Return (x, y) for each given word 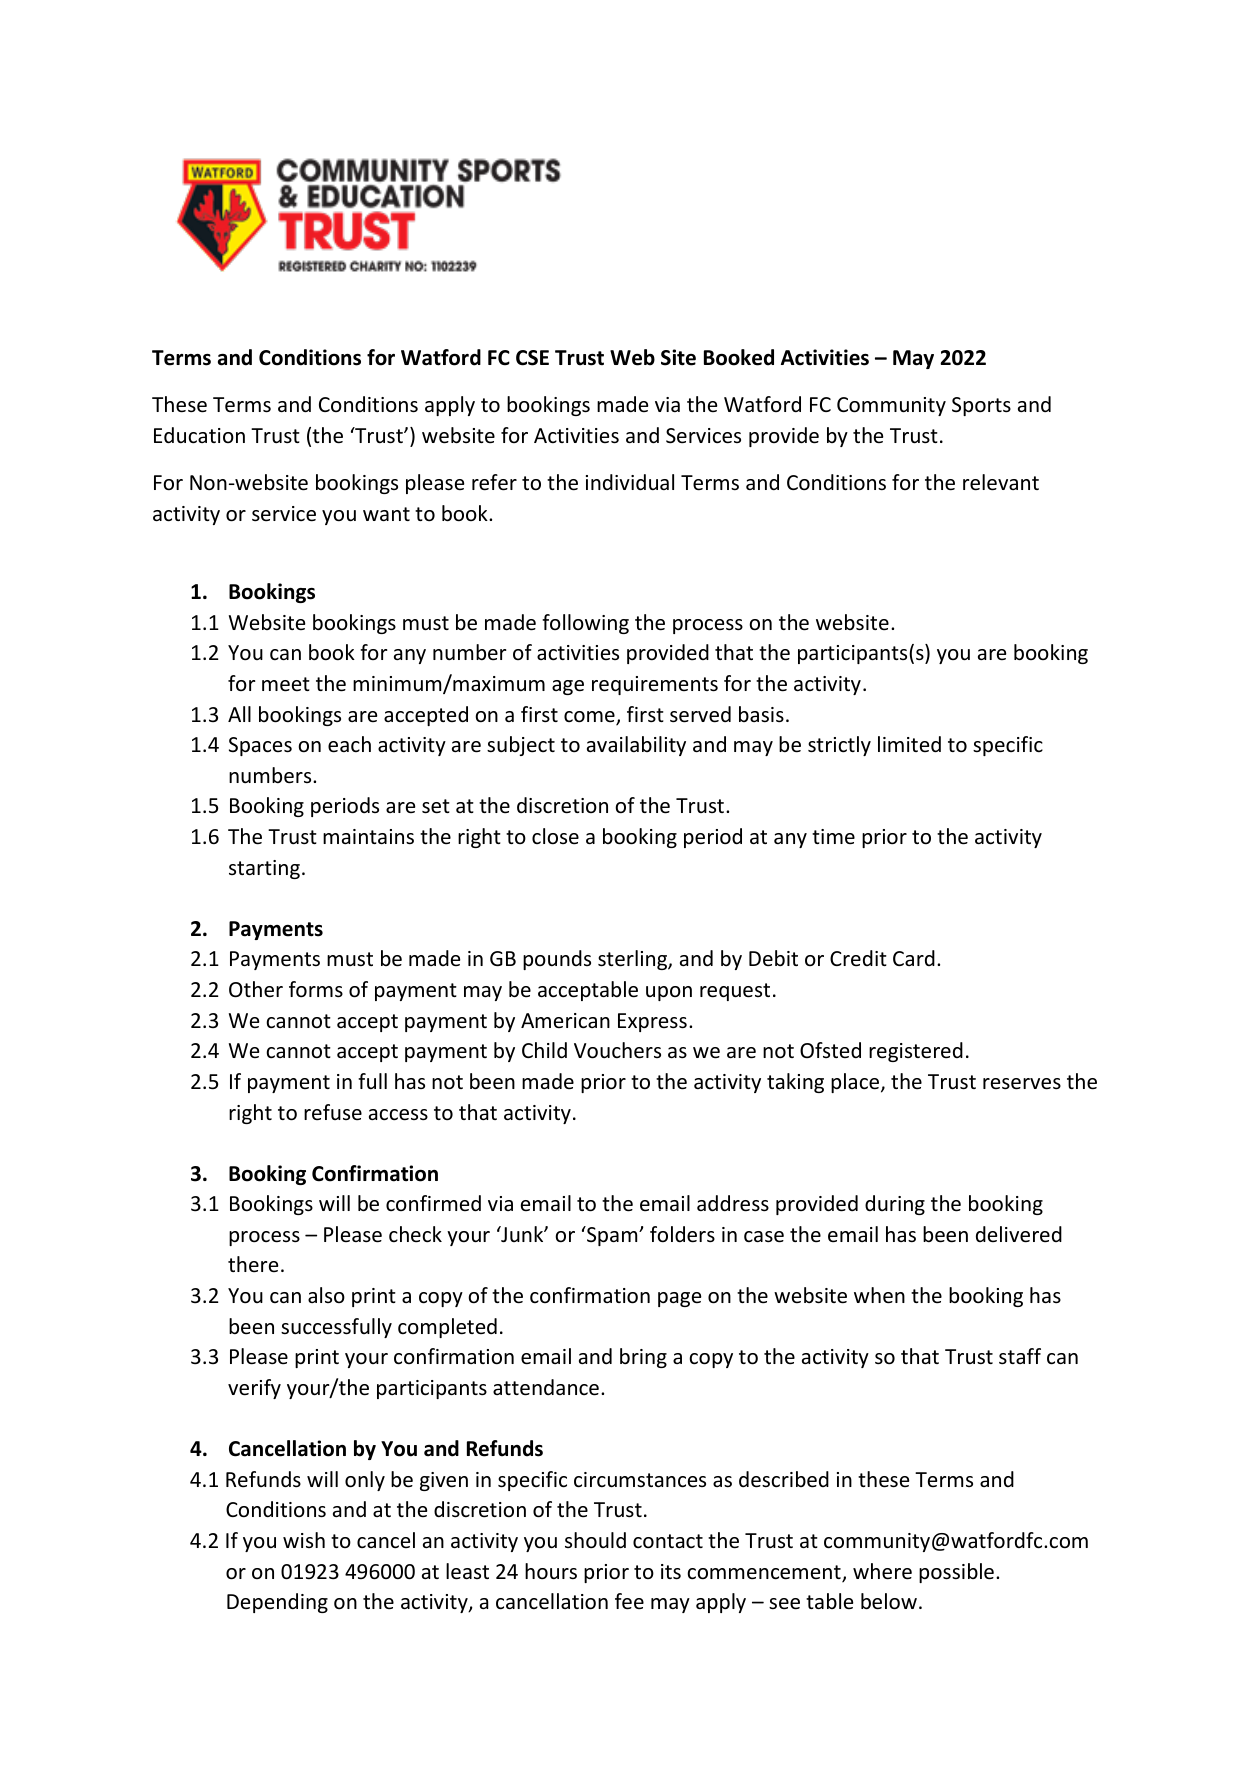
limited (909, 744)
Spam (612, 1236)
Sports (981, 406)
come (590, 718)
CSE (532, 358)
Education (199, 435)
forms (316, 989)
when (879, 1295)
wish (304, 1540)
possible (956, 1573)
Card (914, 958)
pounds (557, 960)
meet (286, 684)
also (326, 1295)
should (595, 1540)
